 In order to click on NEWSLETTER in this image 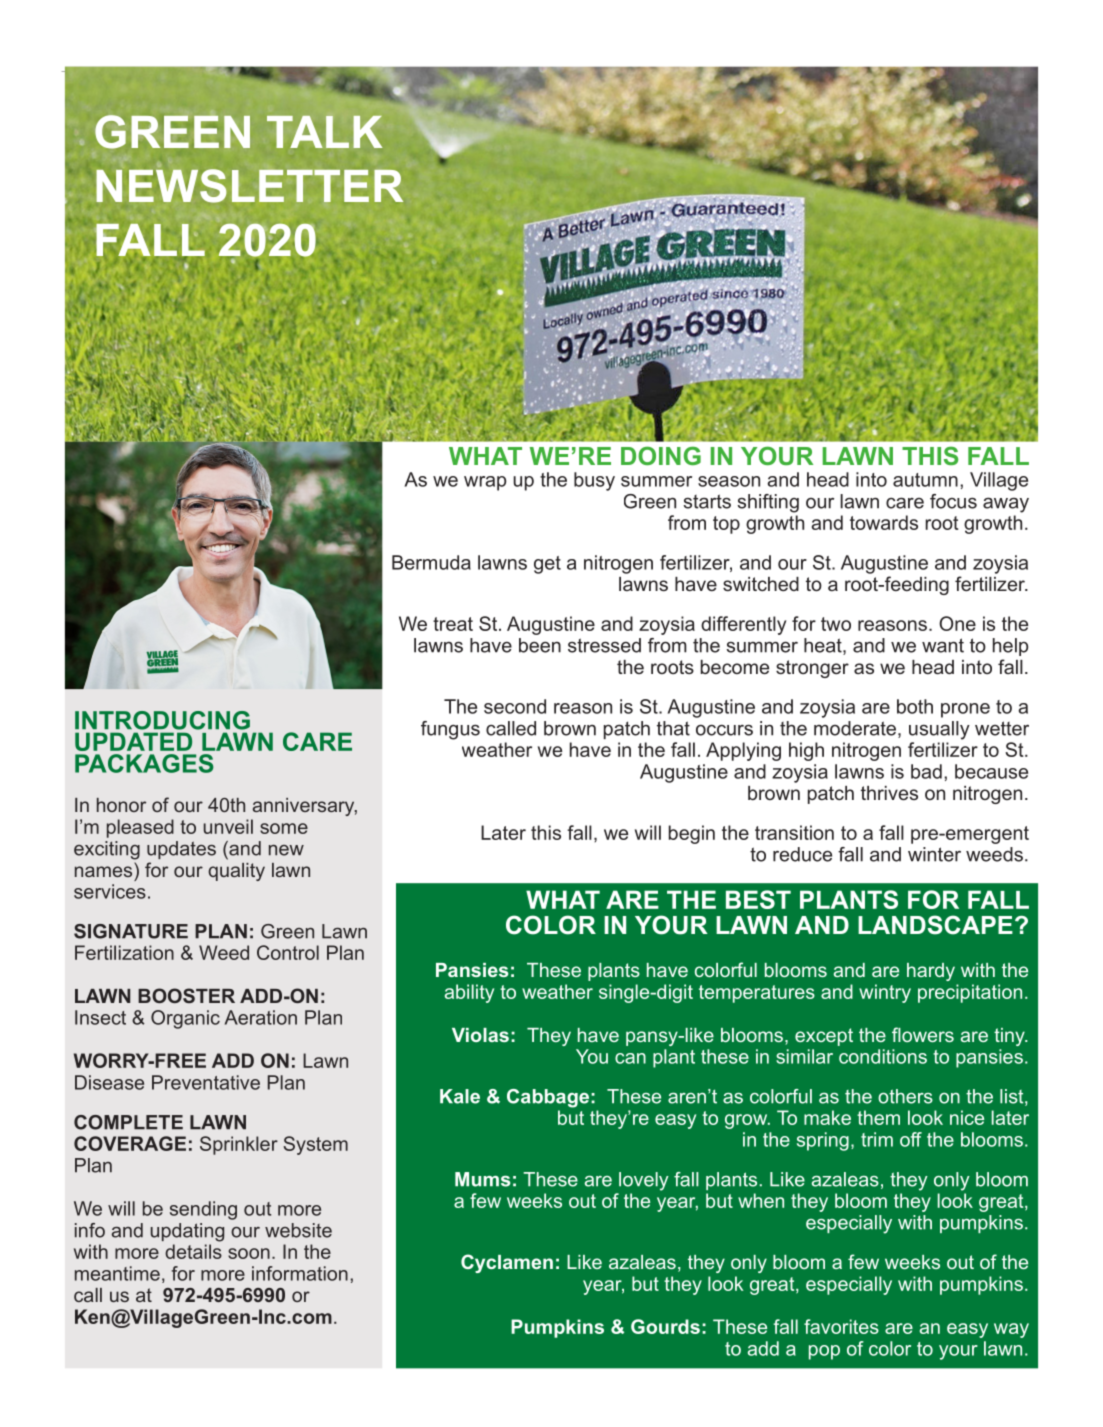, I will do `click(249, 186)`.
